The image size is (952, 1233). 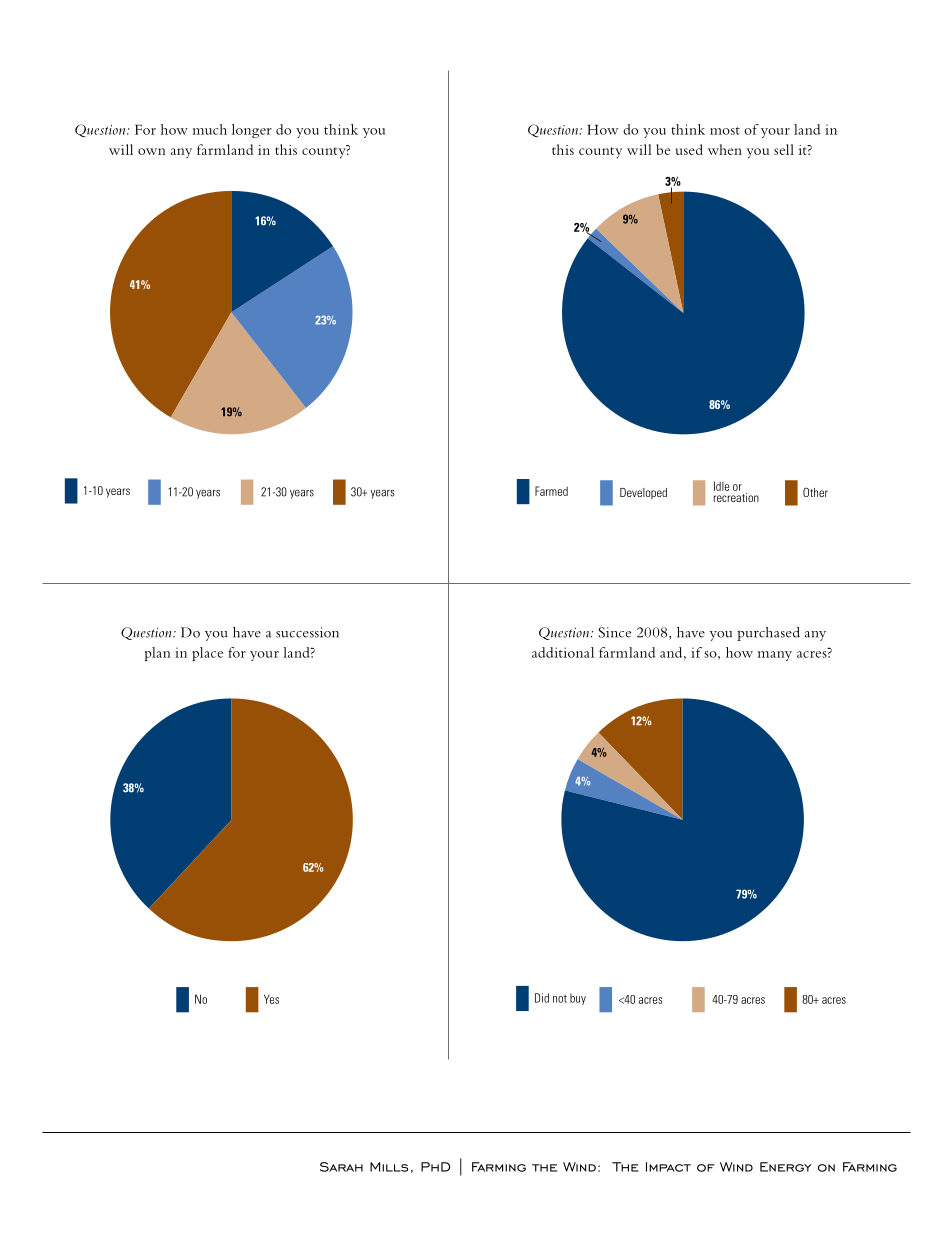 What do you see at coordinates (252, 131) in the screenshot?
I see `longer` at bounding box center [252, 131].
